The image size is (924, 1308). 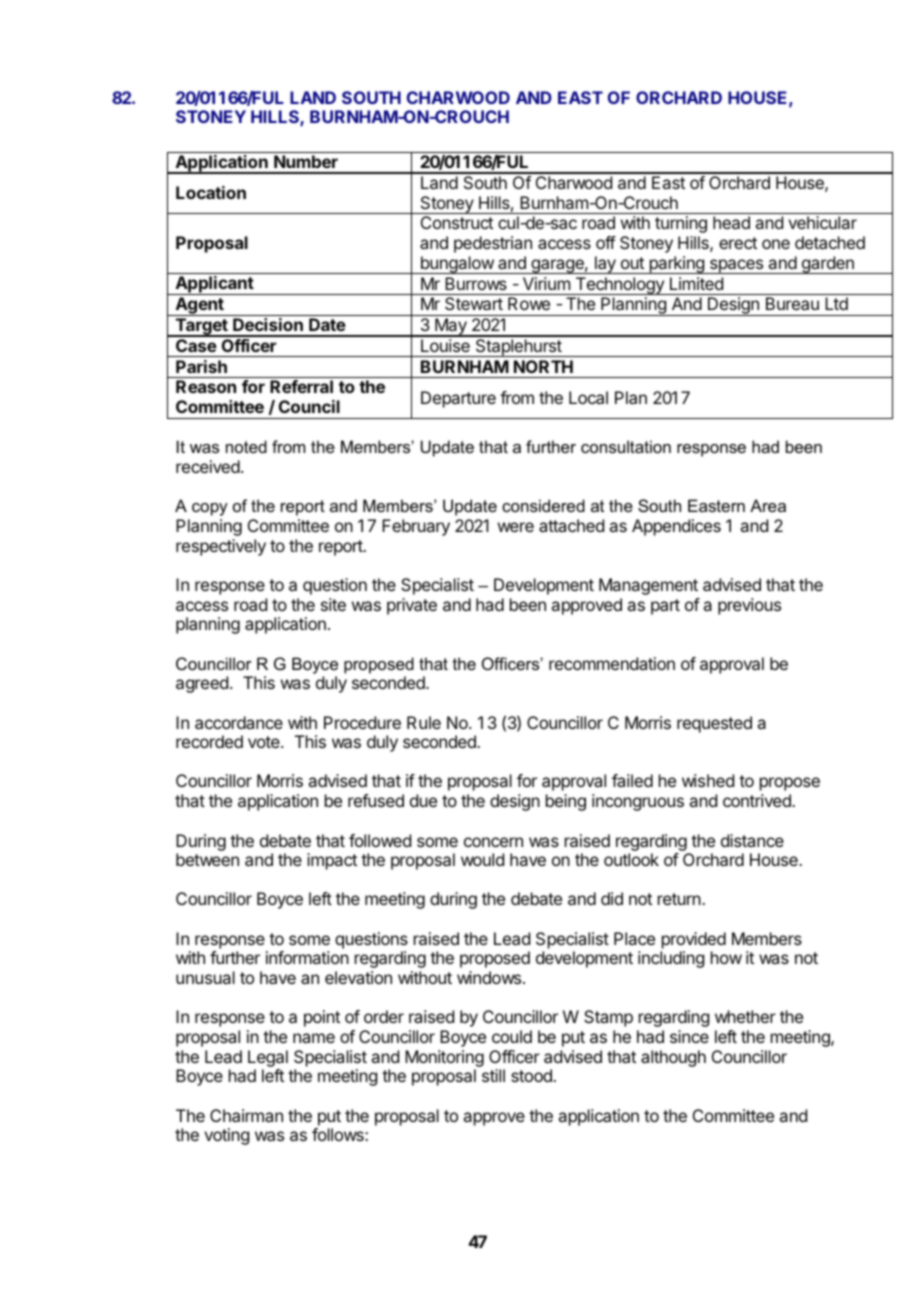 What do you see at coordinates (749, 606) in the screenshot?
I see `previous` at bounding box center [749, 606].
